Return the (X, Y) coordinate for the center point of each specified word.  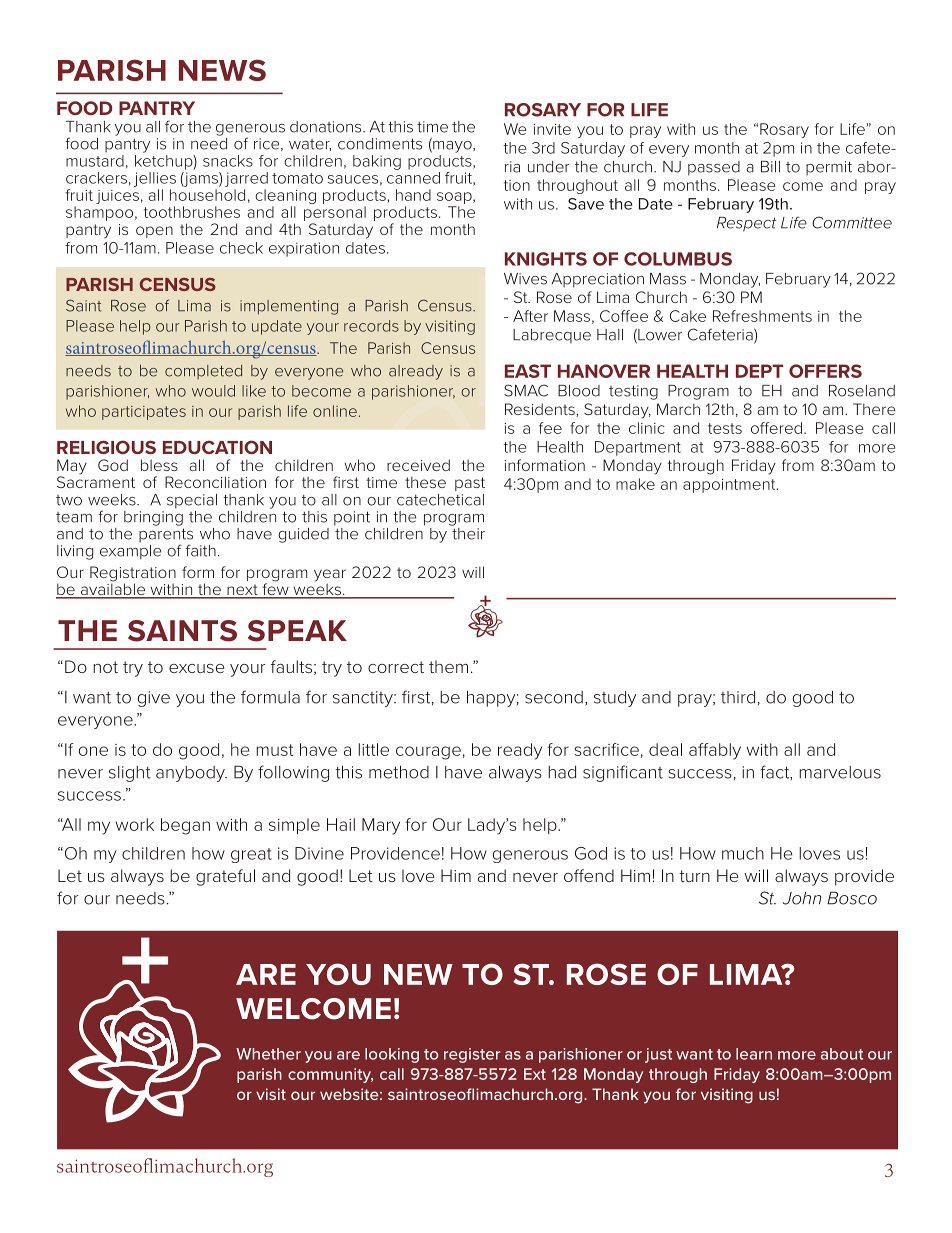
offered (776, 428)
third (738, 697)
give (153, 699)
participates (144, 413)
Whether (268, 1054)
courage (428, 753)
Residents (541, 410)
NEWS (222, 70)
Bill (770, 167)
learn (754, 1054)
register (472, 1055)
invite (552, 129)
